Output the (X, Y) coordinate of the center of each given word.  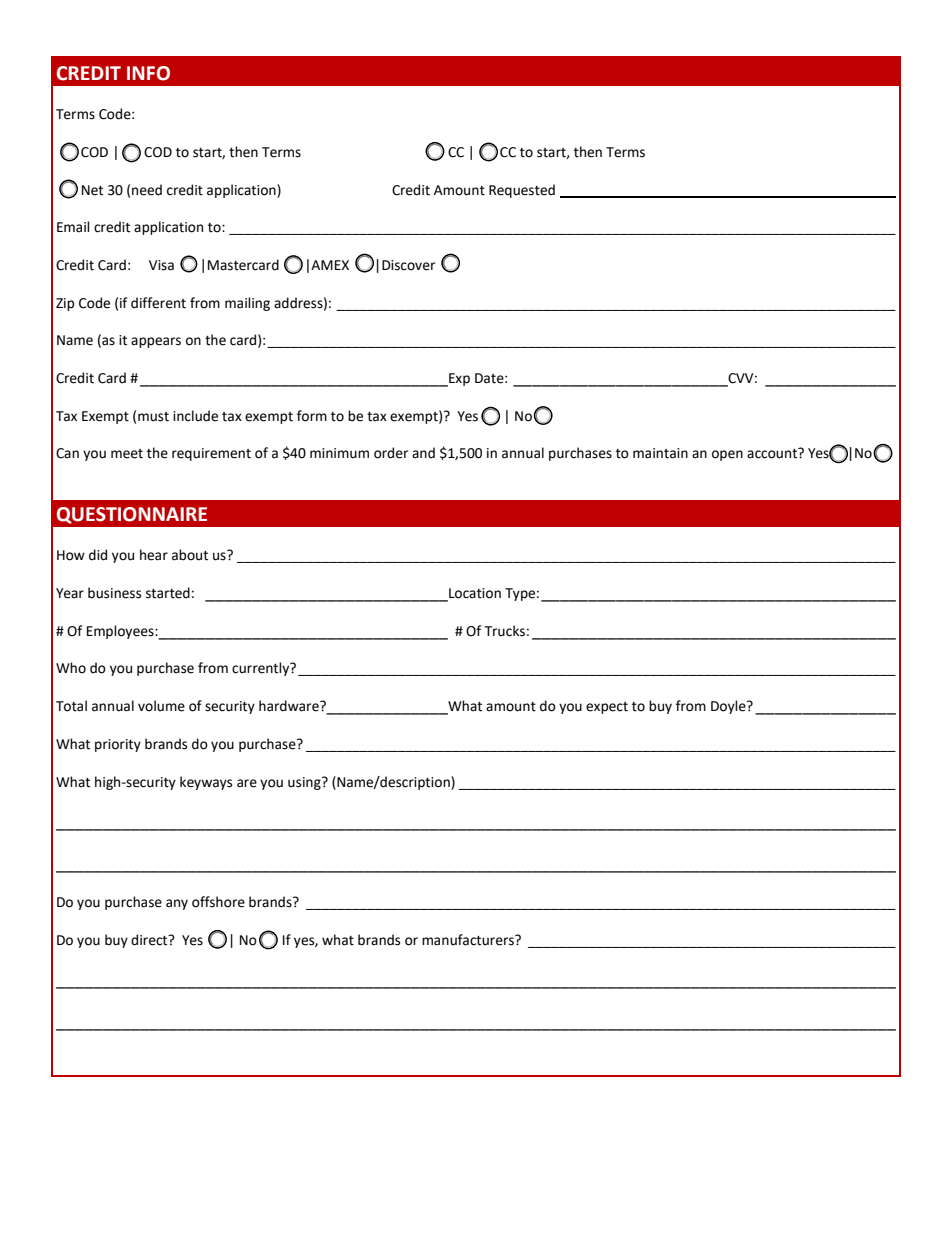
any (177, 904)
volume (161, 706)
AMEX (330, 265)
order (391, 453)
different (158, 303)
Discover (408, 265)
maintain (660, 453)
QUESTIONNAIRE (132, 515)
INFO (148, 73)
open (727, 455)
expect (607, 708)
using (305, 783)
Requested (522, 191)
